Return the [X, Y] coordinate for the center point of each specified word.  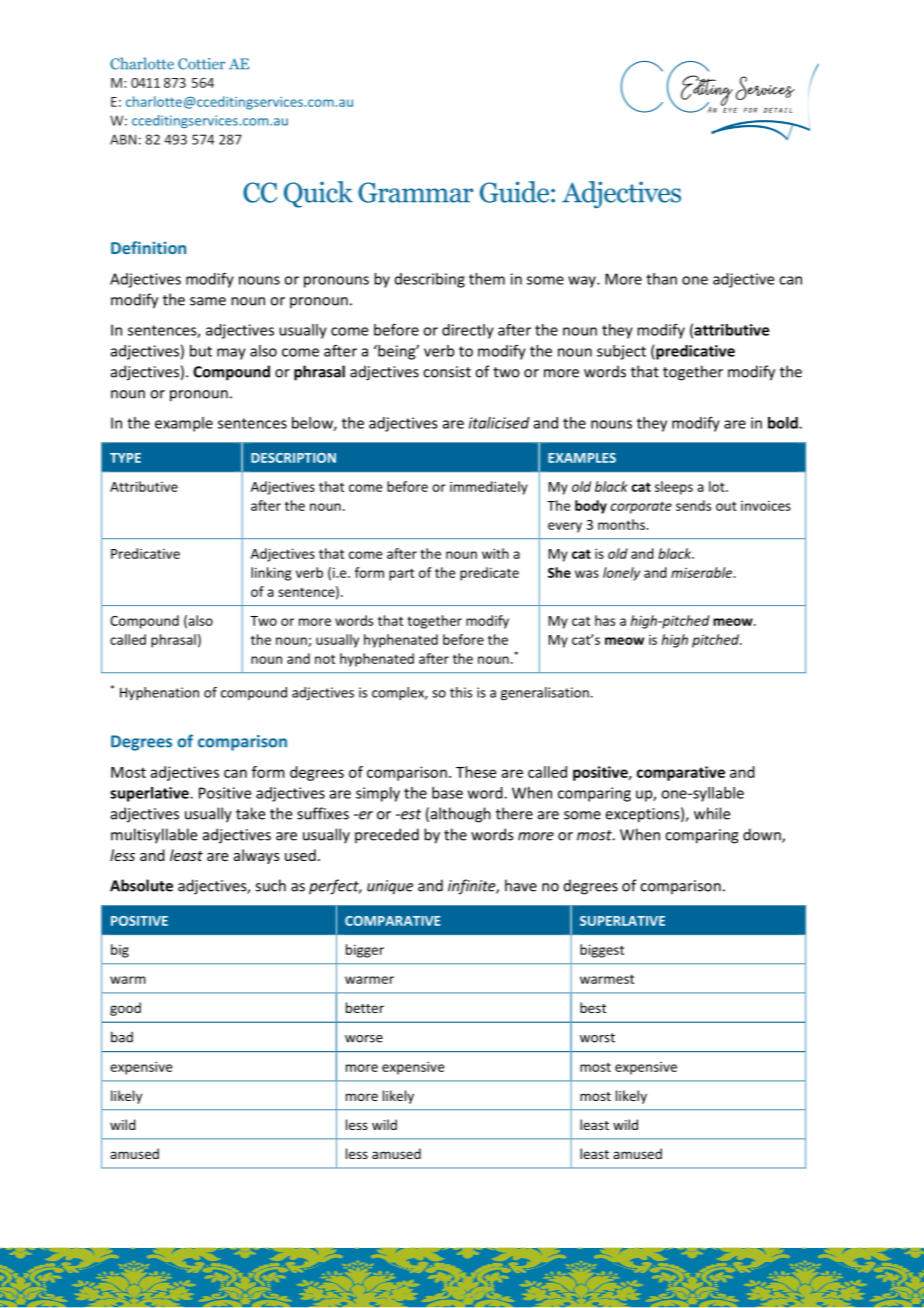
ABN [123, 139]
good [125, 1009]
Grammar [415, 192]
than [661, 279]
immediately [489, 488]
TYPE [125, 458]
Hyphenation [159, 694]
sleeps [674, 488]
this [461, 692]
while [712, 813]
